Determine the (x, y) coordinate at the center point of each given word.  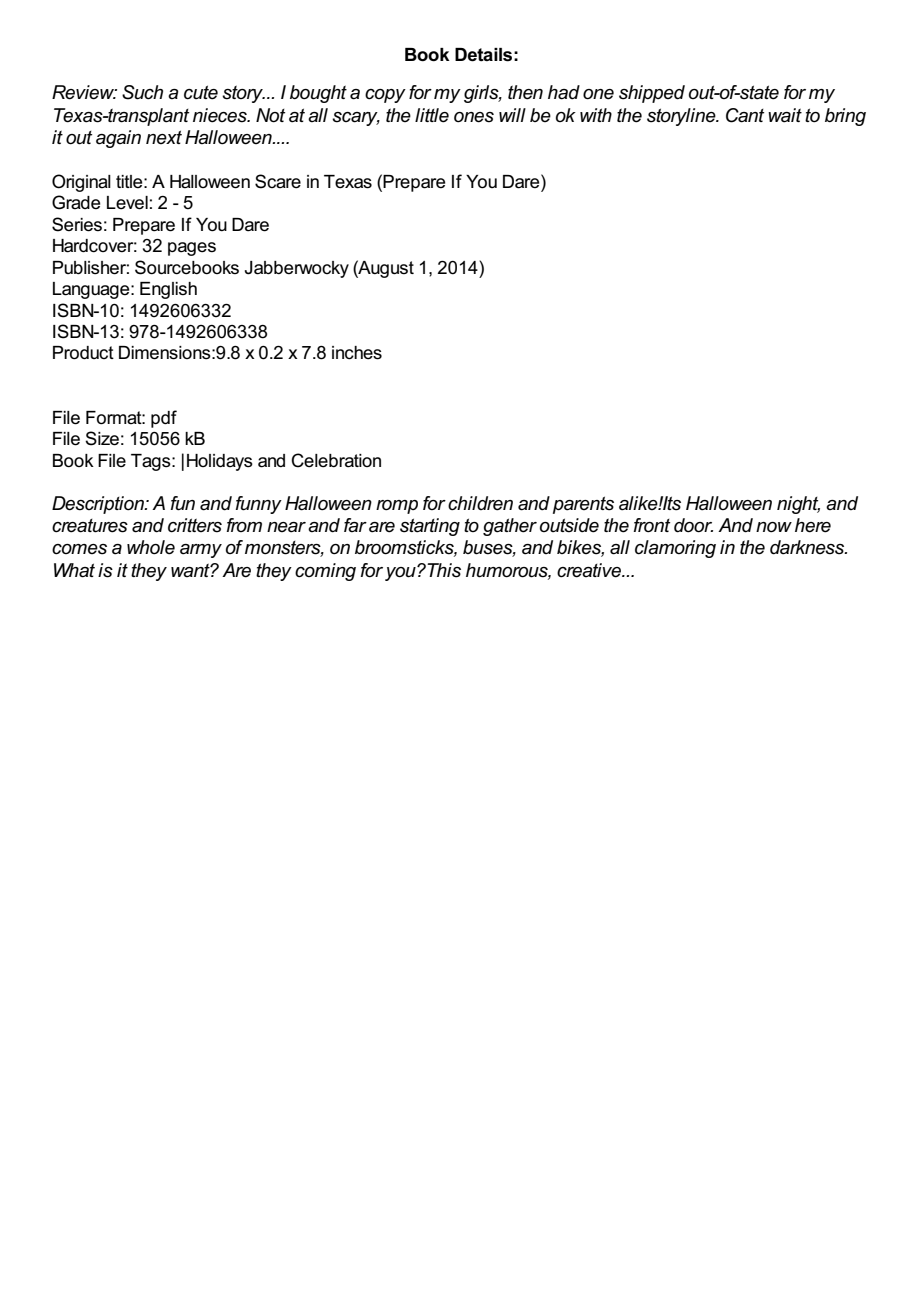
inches (357, 353)
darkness (808, 547)
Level (127, 203)
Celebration (336, 460)
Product (83, 353)
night (798, 505)
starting (430, 527)
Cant (745, 115)
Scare (278, 181)
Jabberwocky (297, 269)
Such (142, 92)
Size (102, 438)
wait (785, 115)
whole (151, 547)
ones (474, 117)
